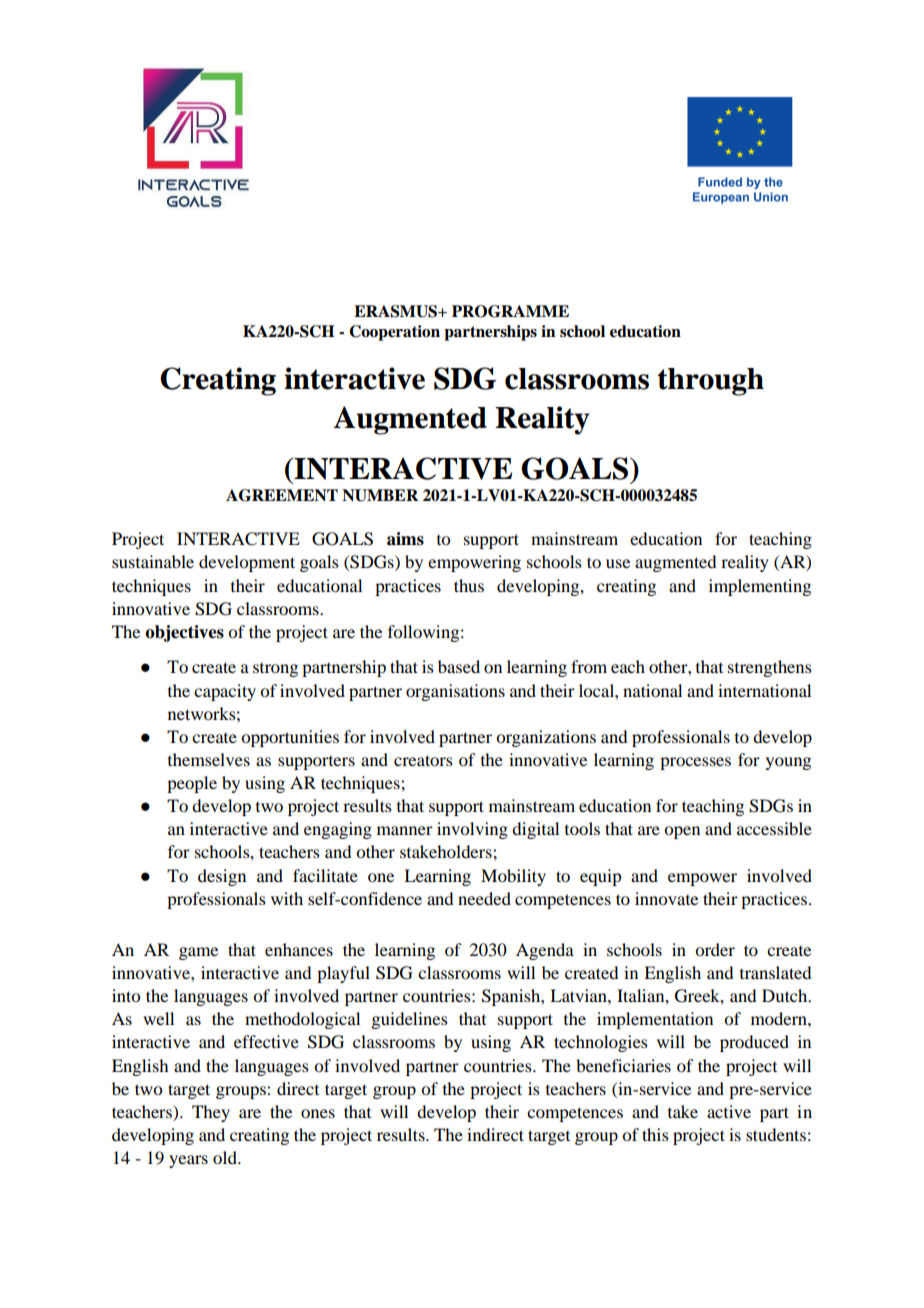  What do you see at coordinates (211, 1113) in the screenshot?
I see `They` at bounding box center [211, 1113].
